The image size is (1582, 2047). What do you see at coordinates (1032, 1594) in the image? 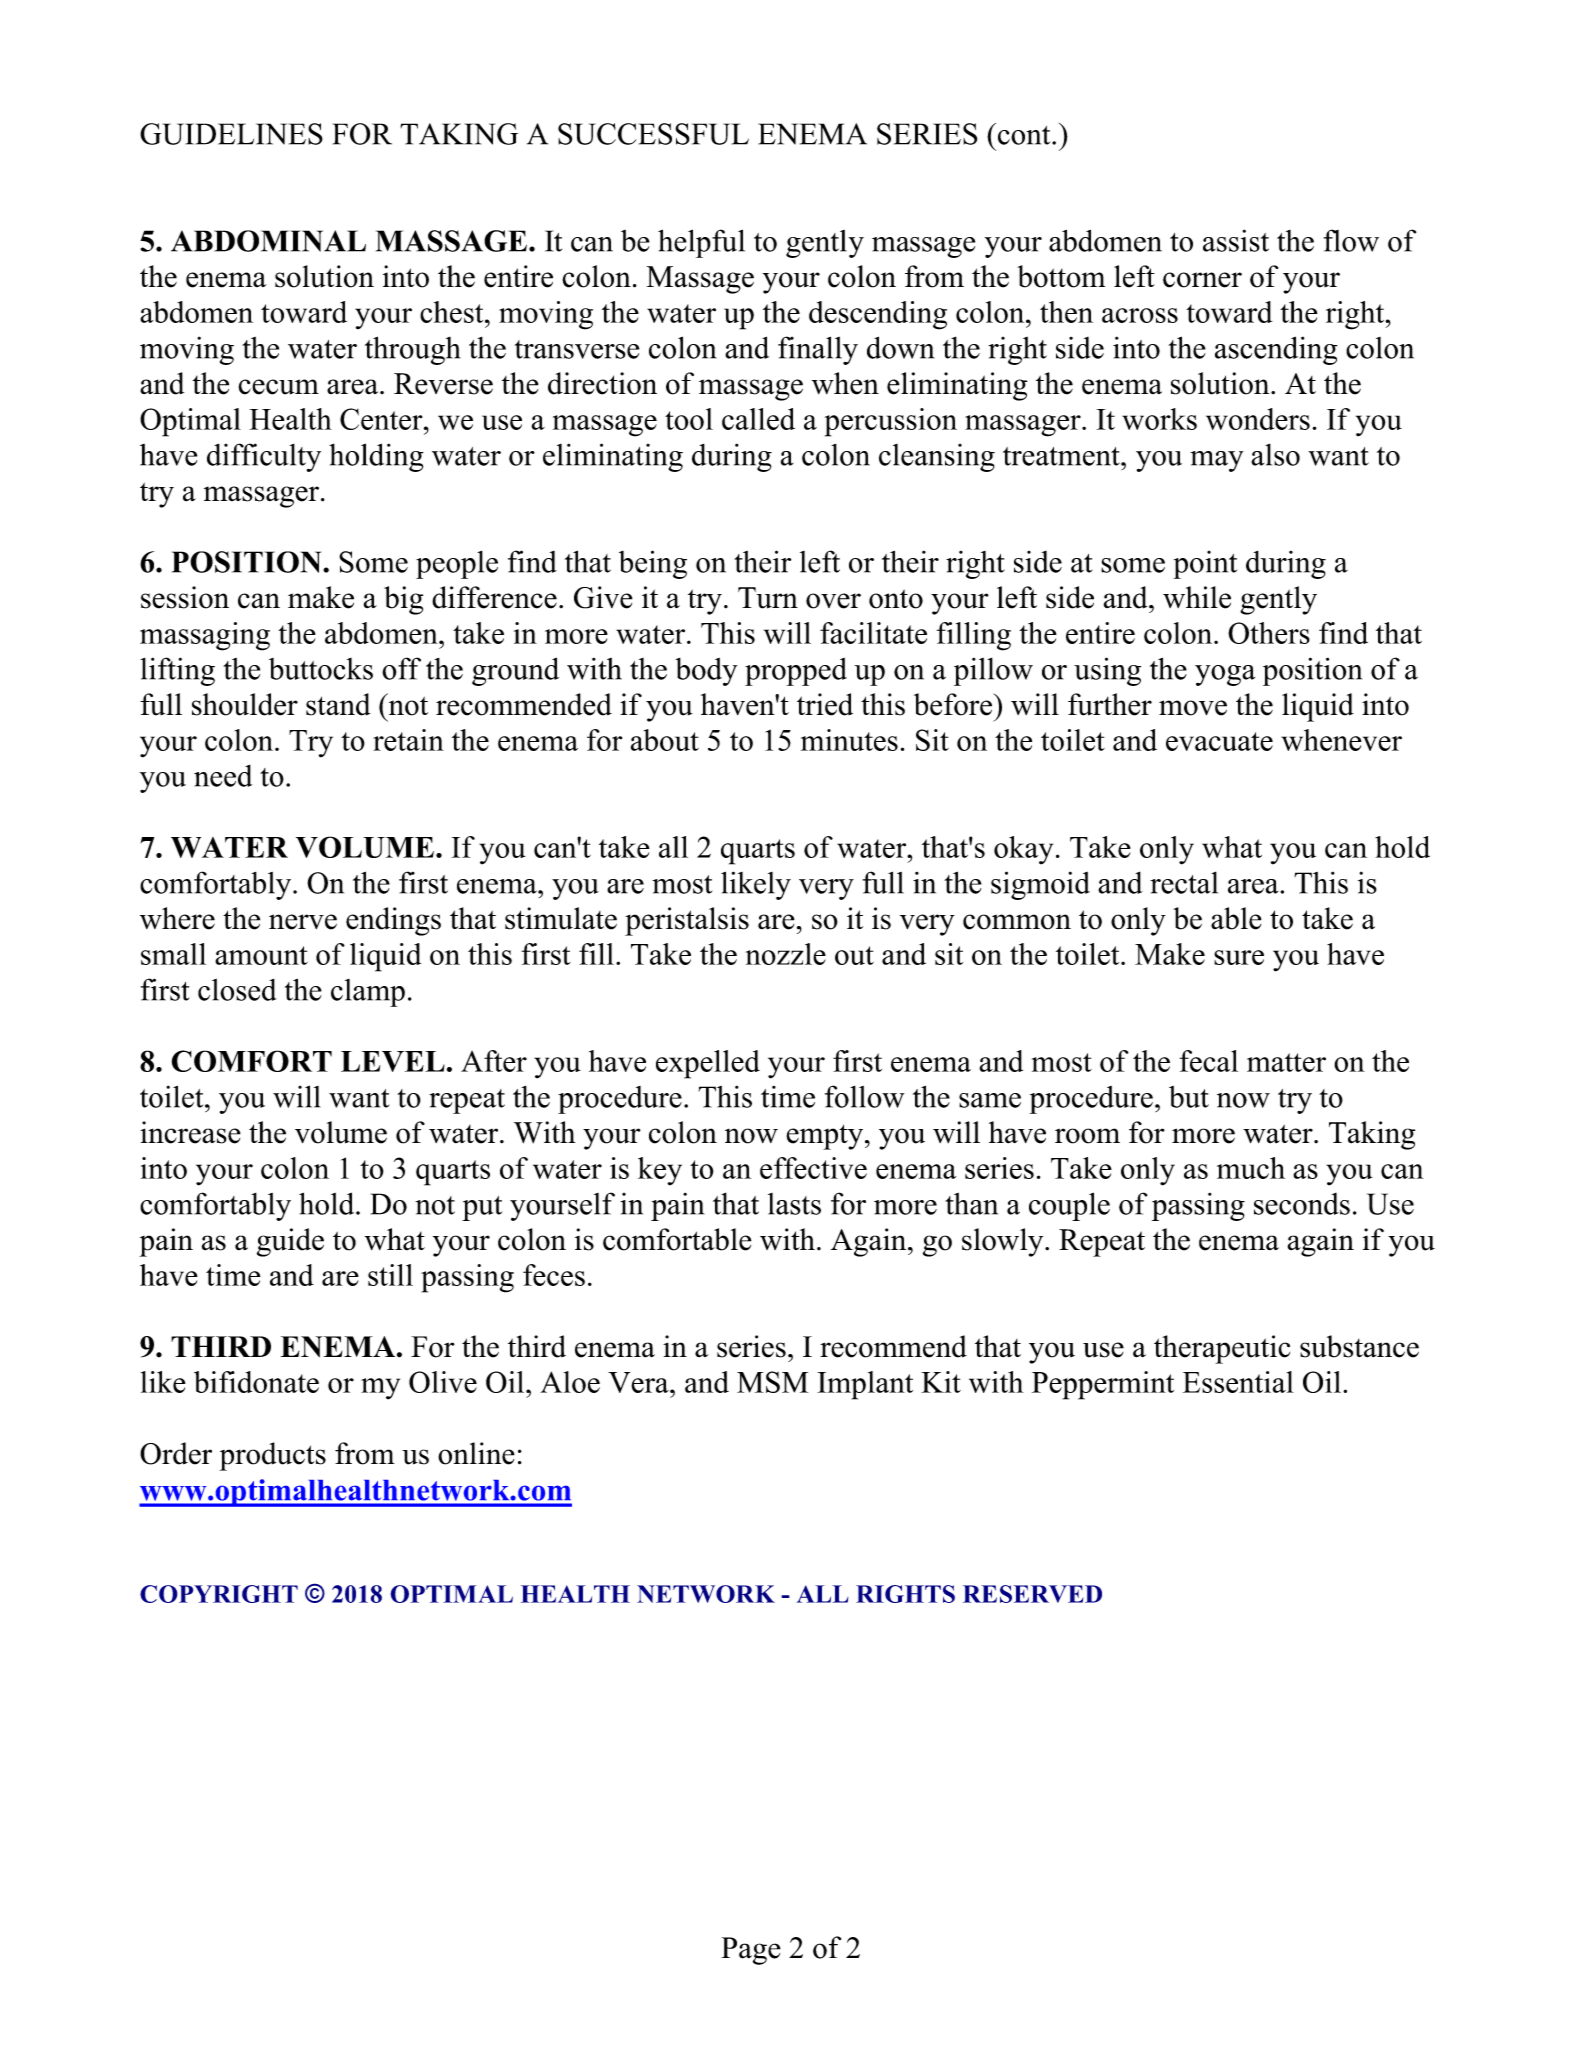
I see `RESERVED` at bounding box center [1032, 1594].
